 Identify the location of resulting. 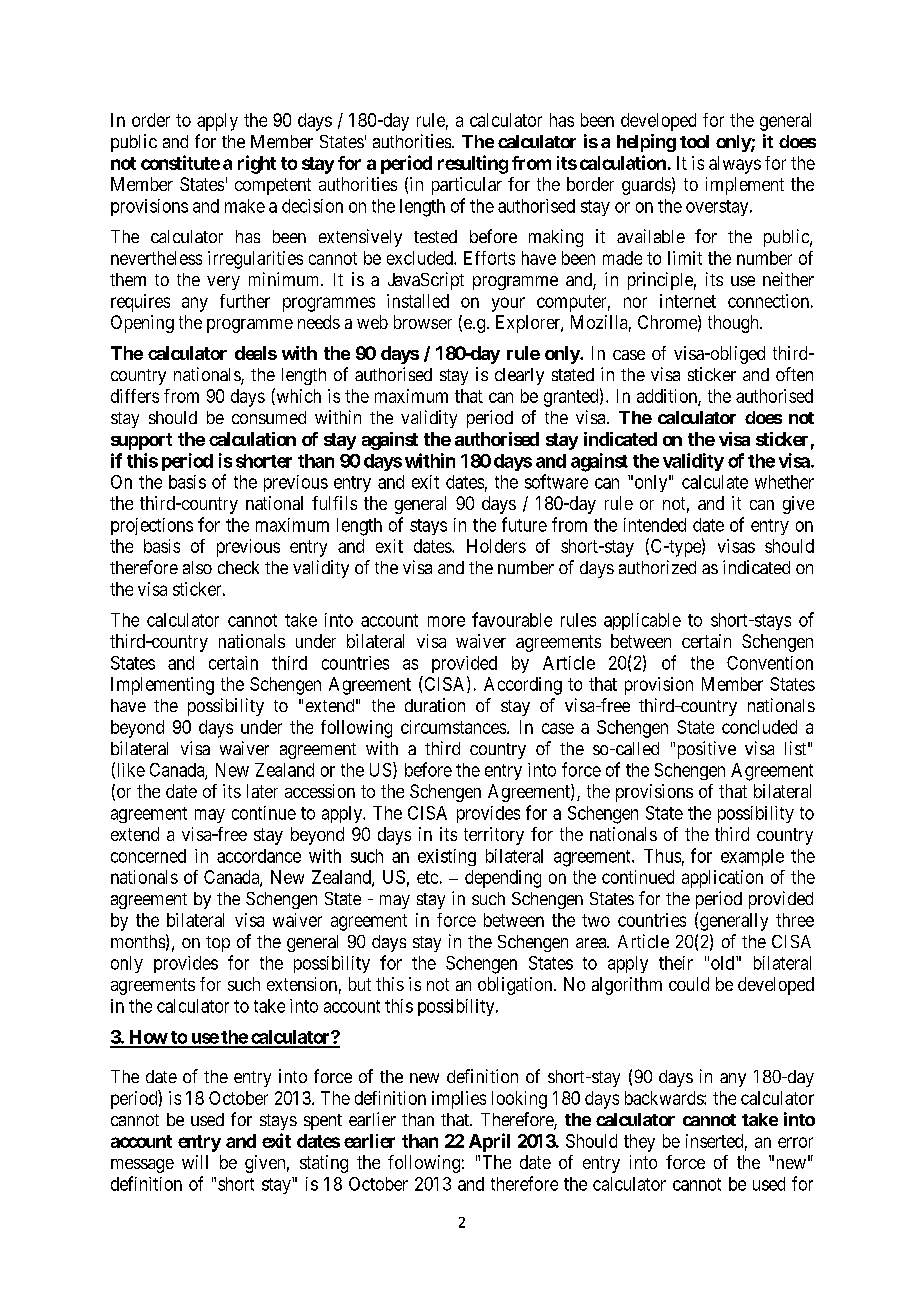
(473, 164).
